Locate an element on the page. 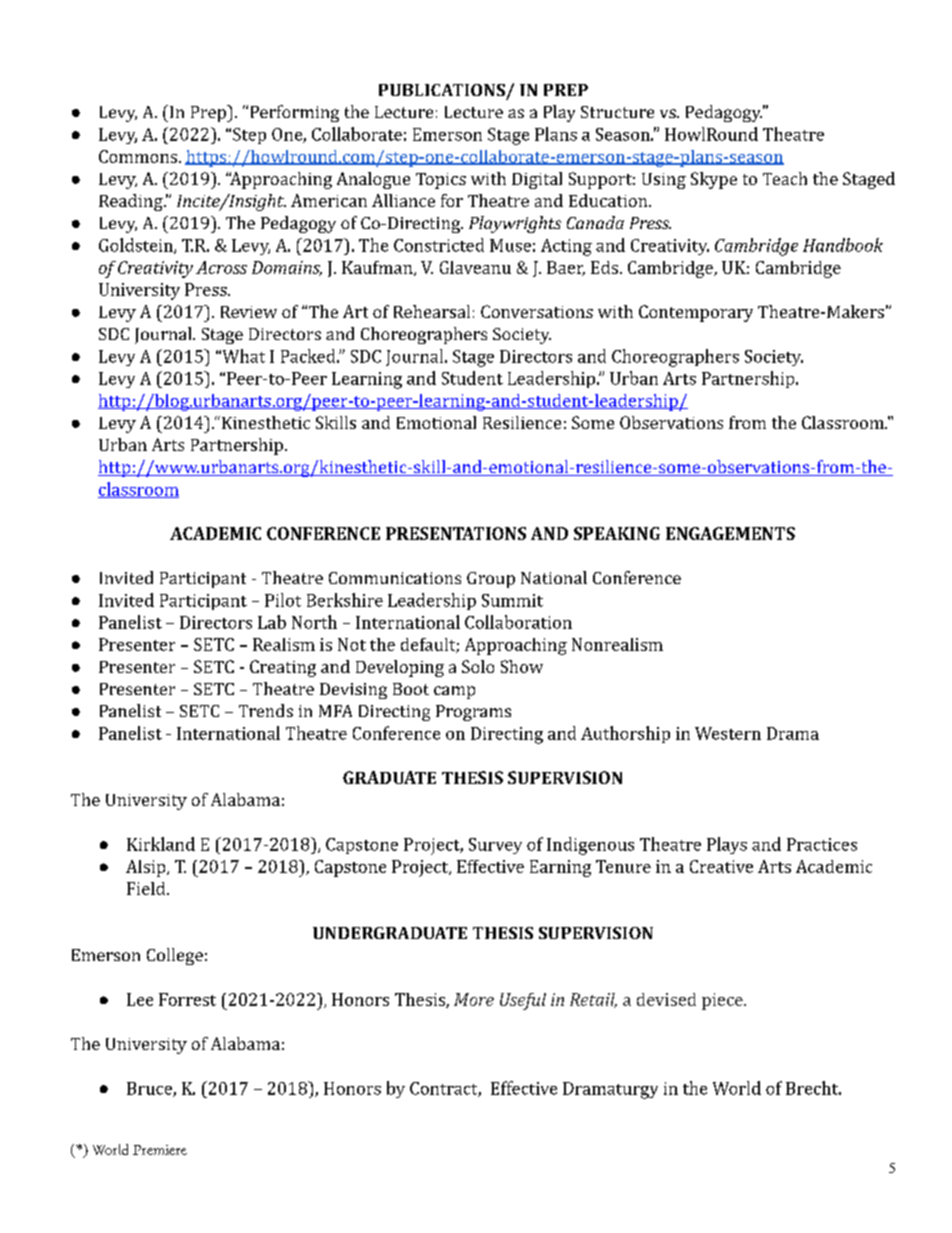 This page has width=952, height=1233. Teach is located at coordinates (785, 178).
